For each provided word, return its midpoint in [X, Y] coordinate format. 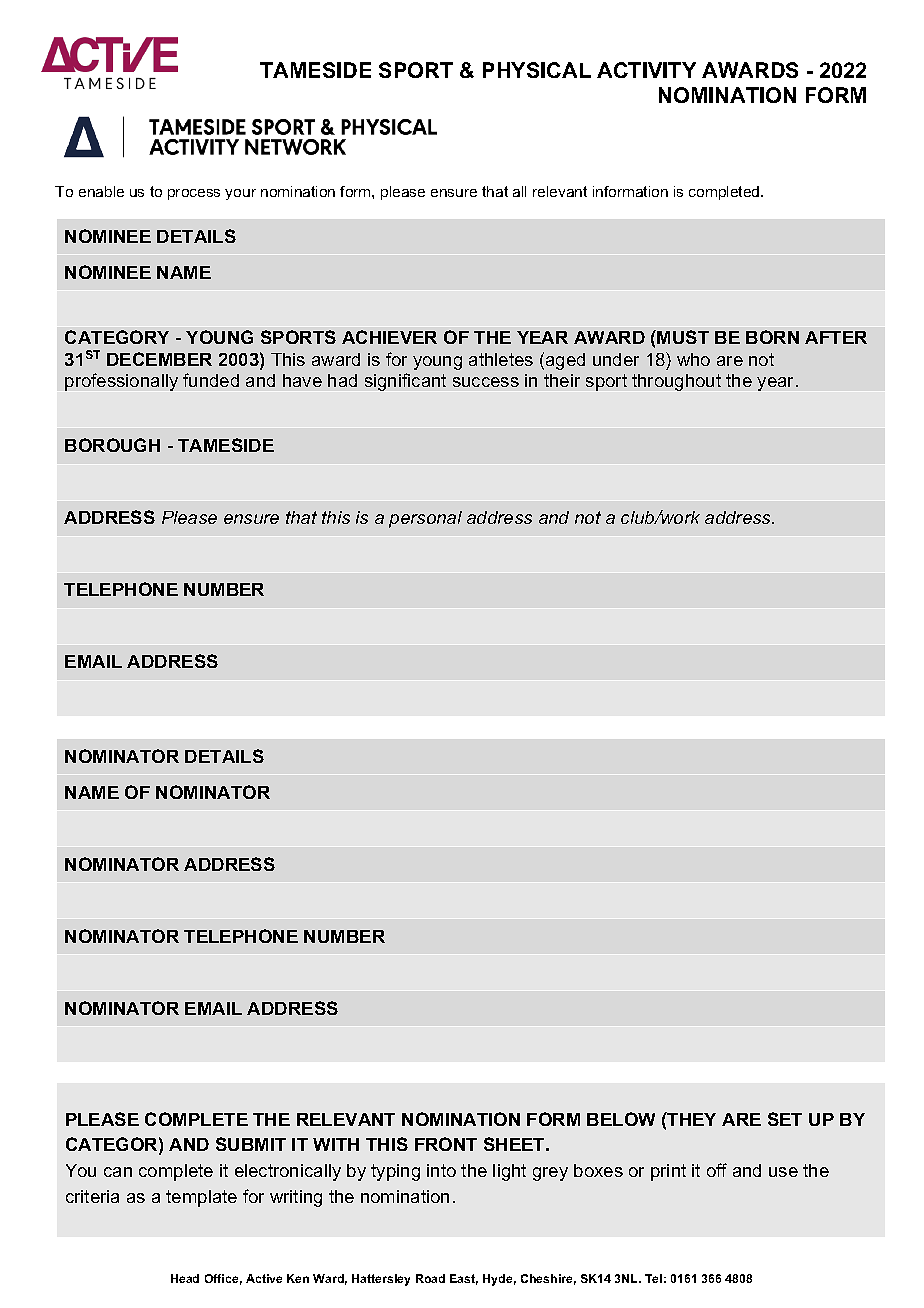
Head [185, 1278]
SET [785, 1119]
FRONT [446, 1144]
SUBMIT [251, 1144]
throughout [676, 382]
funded [211, 380]
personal [425, 519]
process [194, 194]
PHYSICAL [537, 70]
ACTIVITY [646, 70]
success [486, 382]
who [693, 359]
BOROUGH [112, 445]
